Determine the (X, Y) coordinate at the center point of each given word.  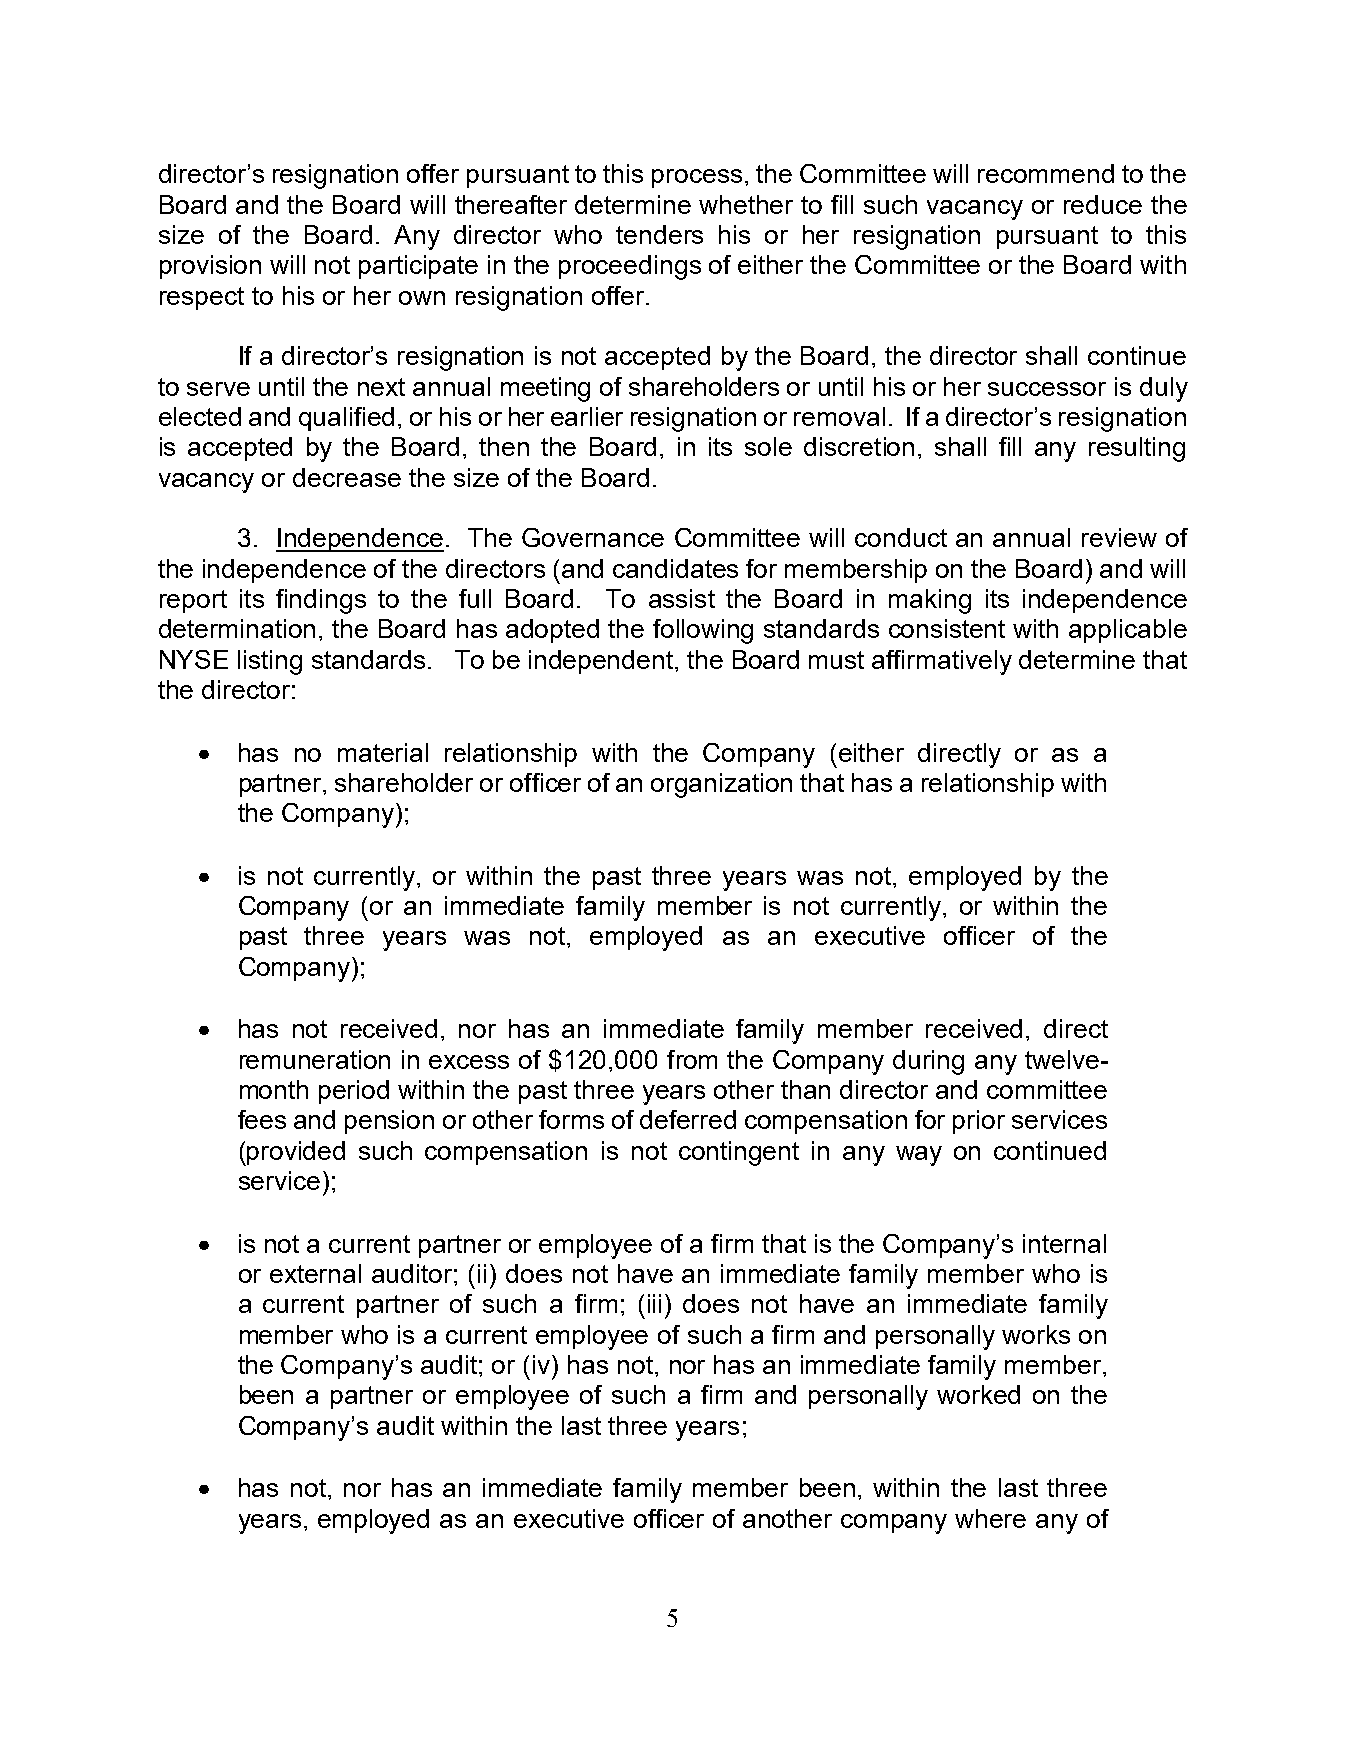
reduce (1103, 204)
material (383, 752)
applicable (1128, 631)
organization (721, 785)
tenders (659, 234)
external (315, 1273)
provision (210, 267)
